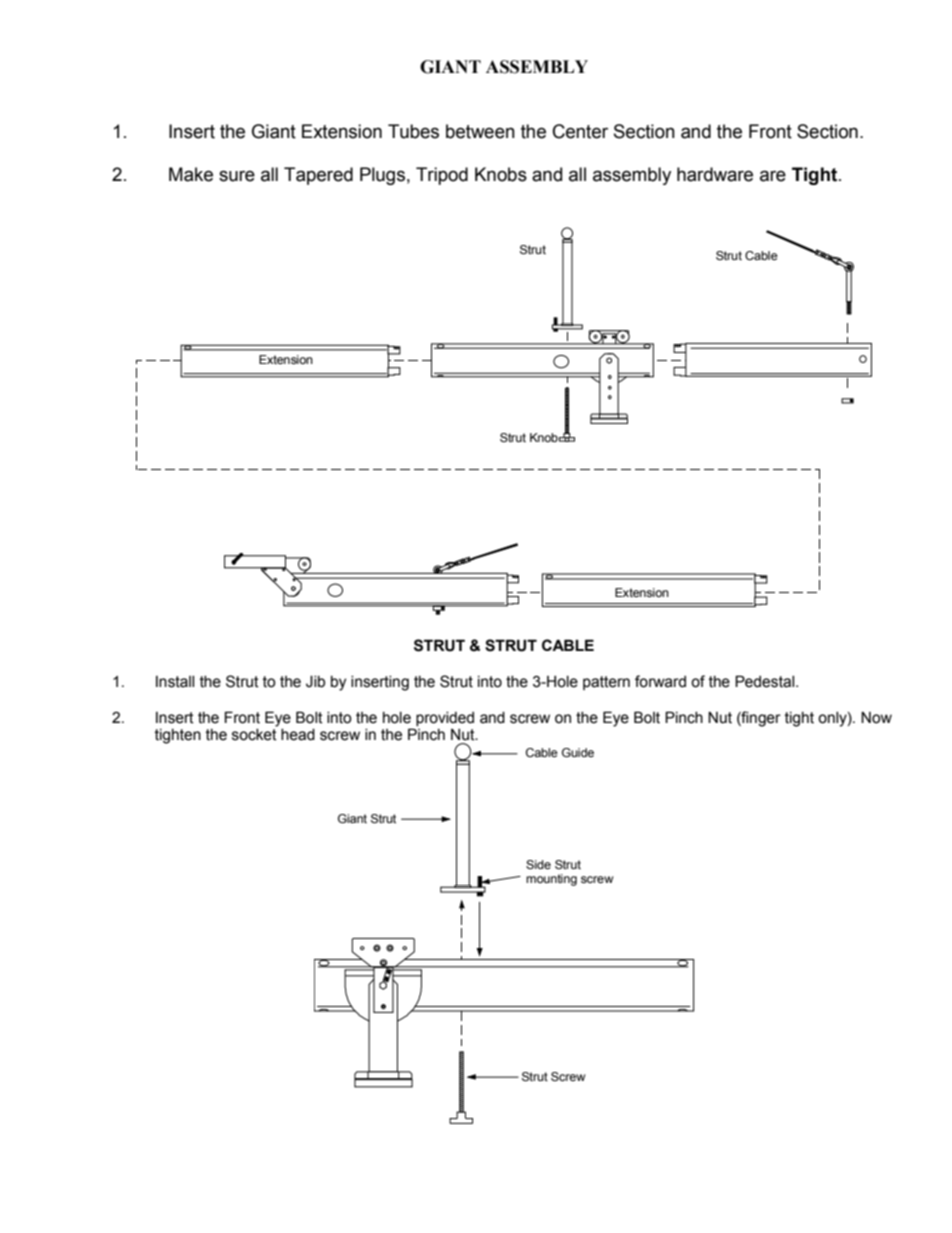 The height and width of the screenshot is (1233, 952). Describe the element at coordinates (237, 176) in the screenshot. I see `sure` at that location.
